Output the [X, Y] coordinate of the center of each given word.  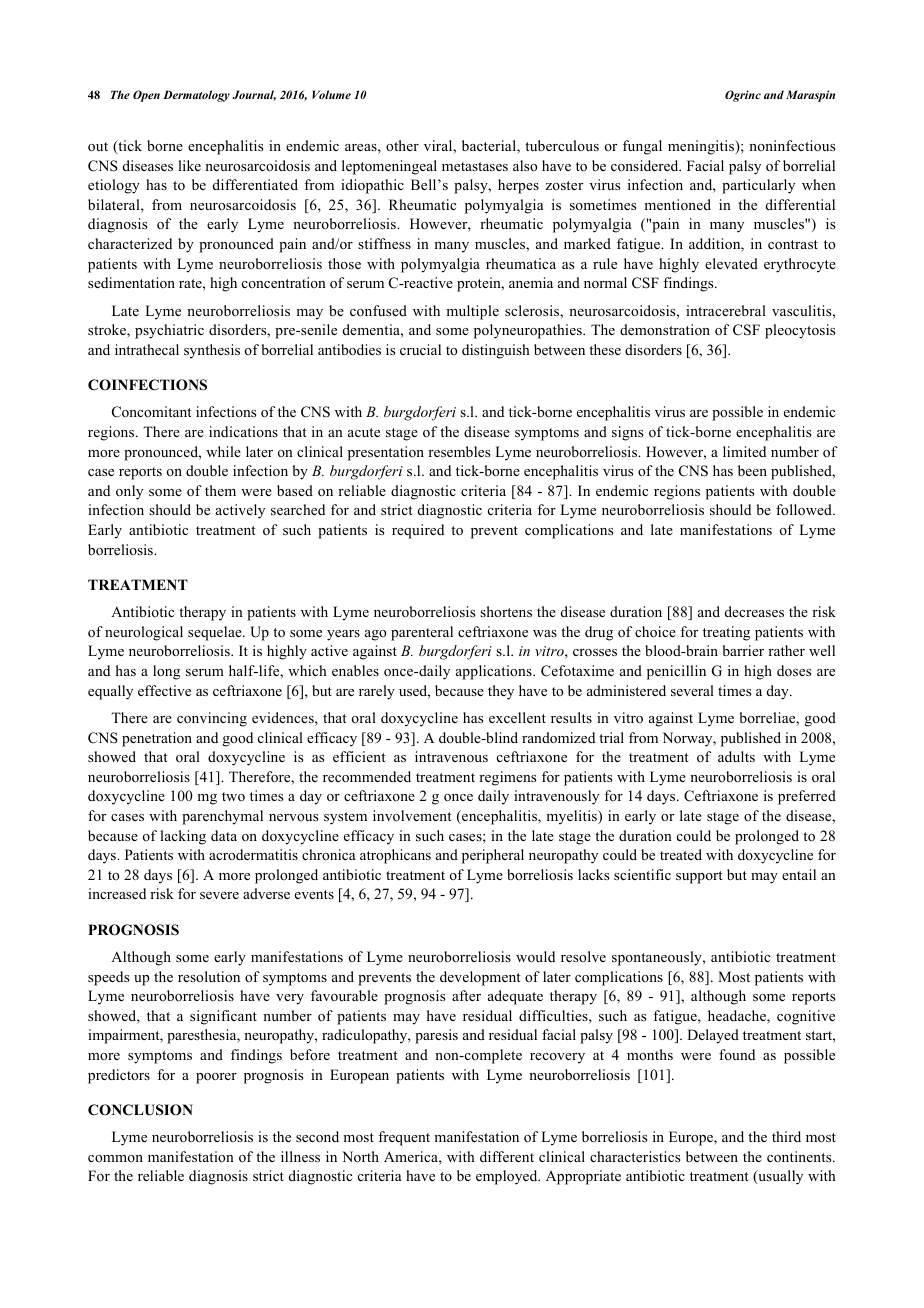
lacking [183, 837]
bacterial [490, 147]
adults [736, 756]
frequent [404, 1138]
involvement [412, 815]
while [223, 451]
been [752, 470]
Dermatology [196, 96]
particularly [758, 186]
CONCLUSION [140, 1110]
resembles [459, 451]
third [786, 1136]
